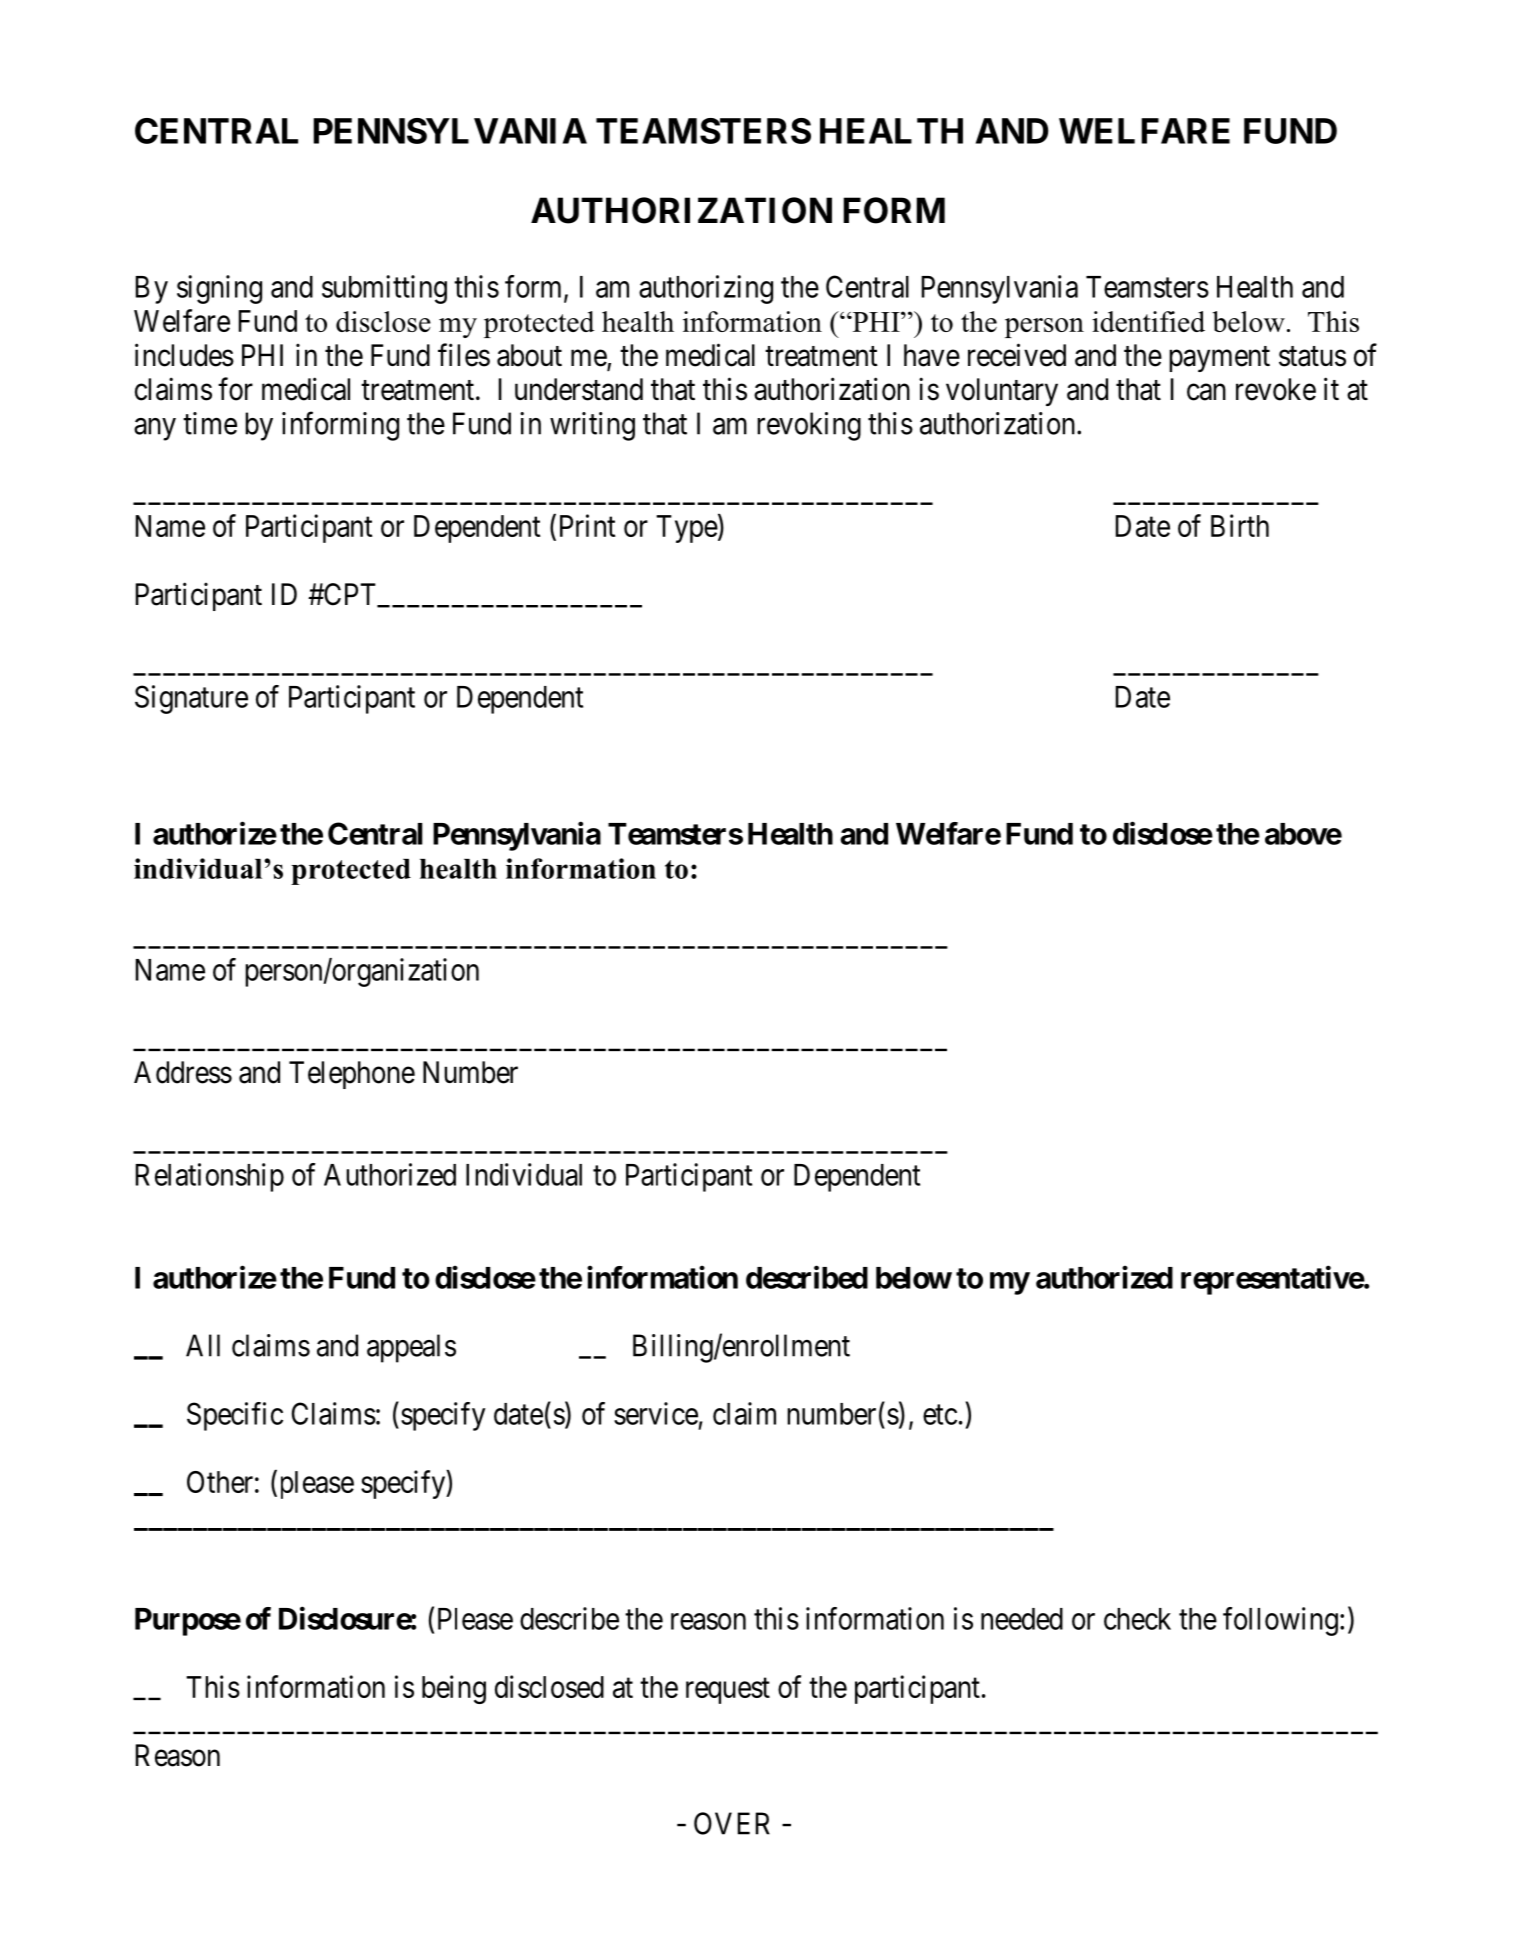 The height and width of the screenshot is (1960, 1514). Describe the element at coordinates (656, 1413) in the screenshot. I see `service` at that location.
